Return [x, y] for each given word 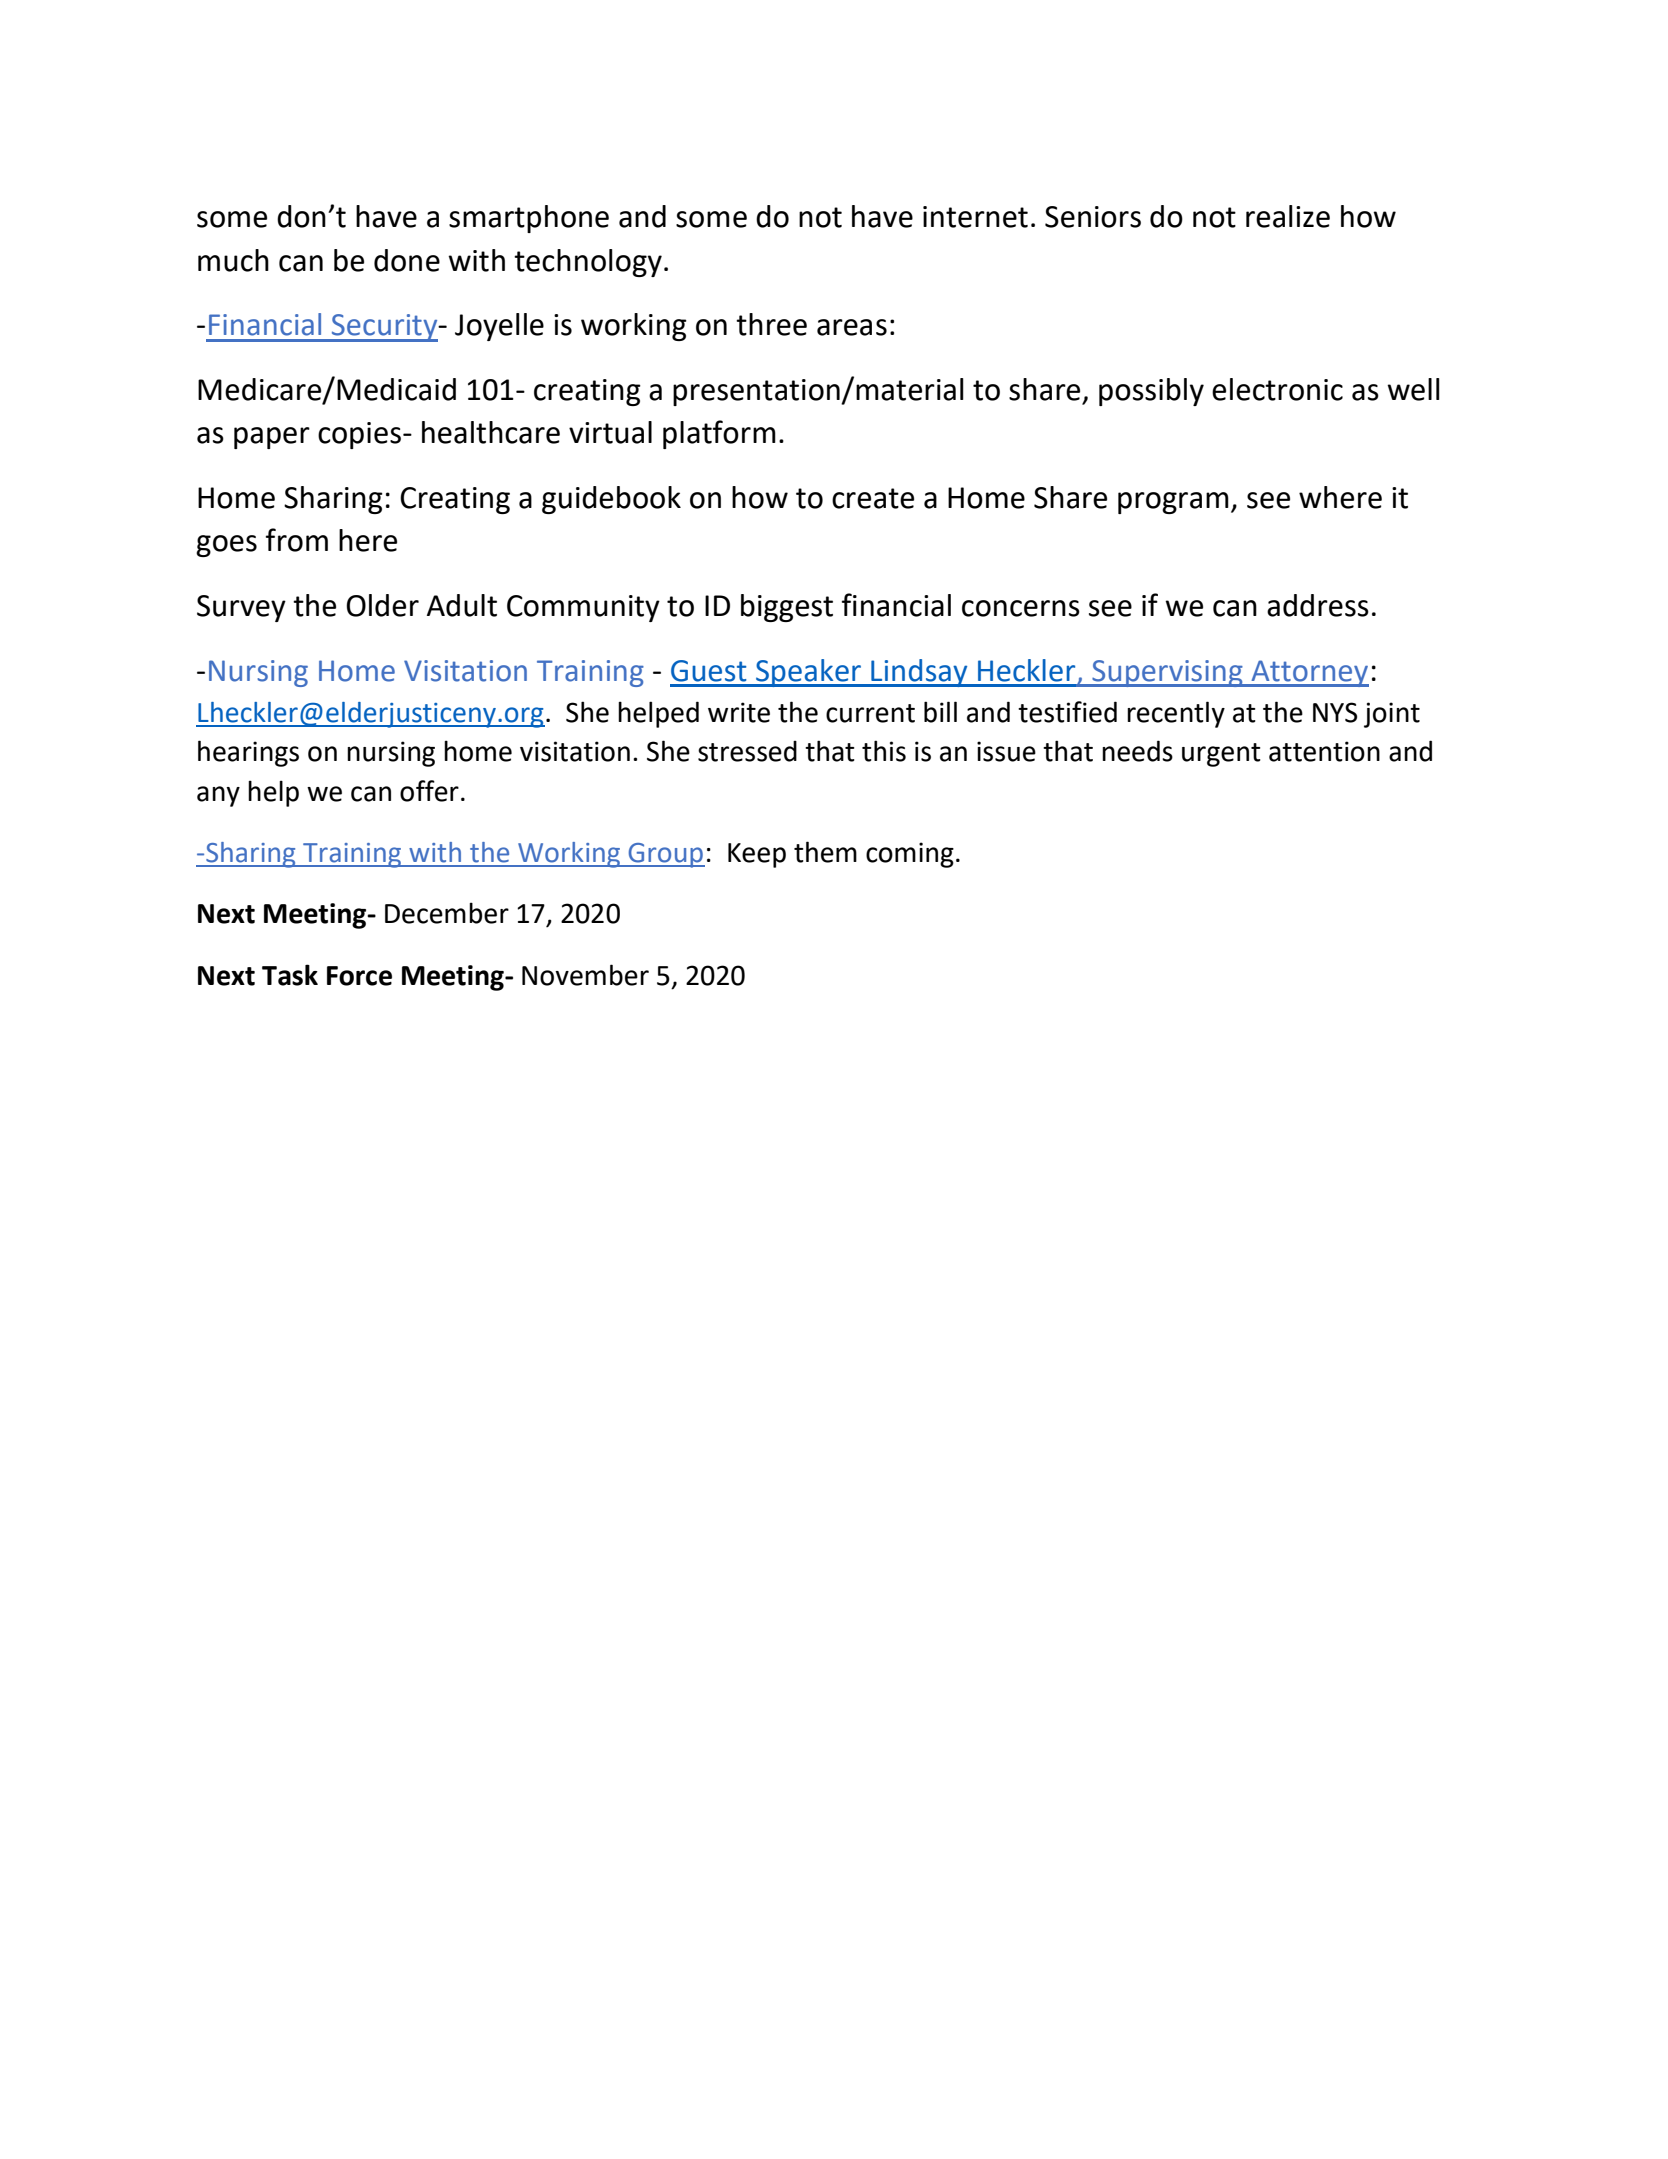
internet [975, 217]
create [873, 498]
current [870, 713]
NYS [1335, 712]
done [407, 260]
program [1173, 503]
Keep [757, 855]
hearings [248, 753]
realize [1288, 216]
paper [272, 438]
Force [359, 976]
